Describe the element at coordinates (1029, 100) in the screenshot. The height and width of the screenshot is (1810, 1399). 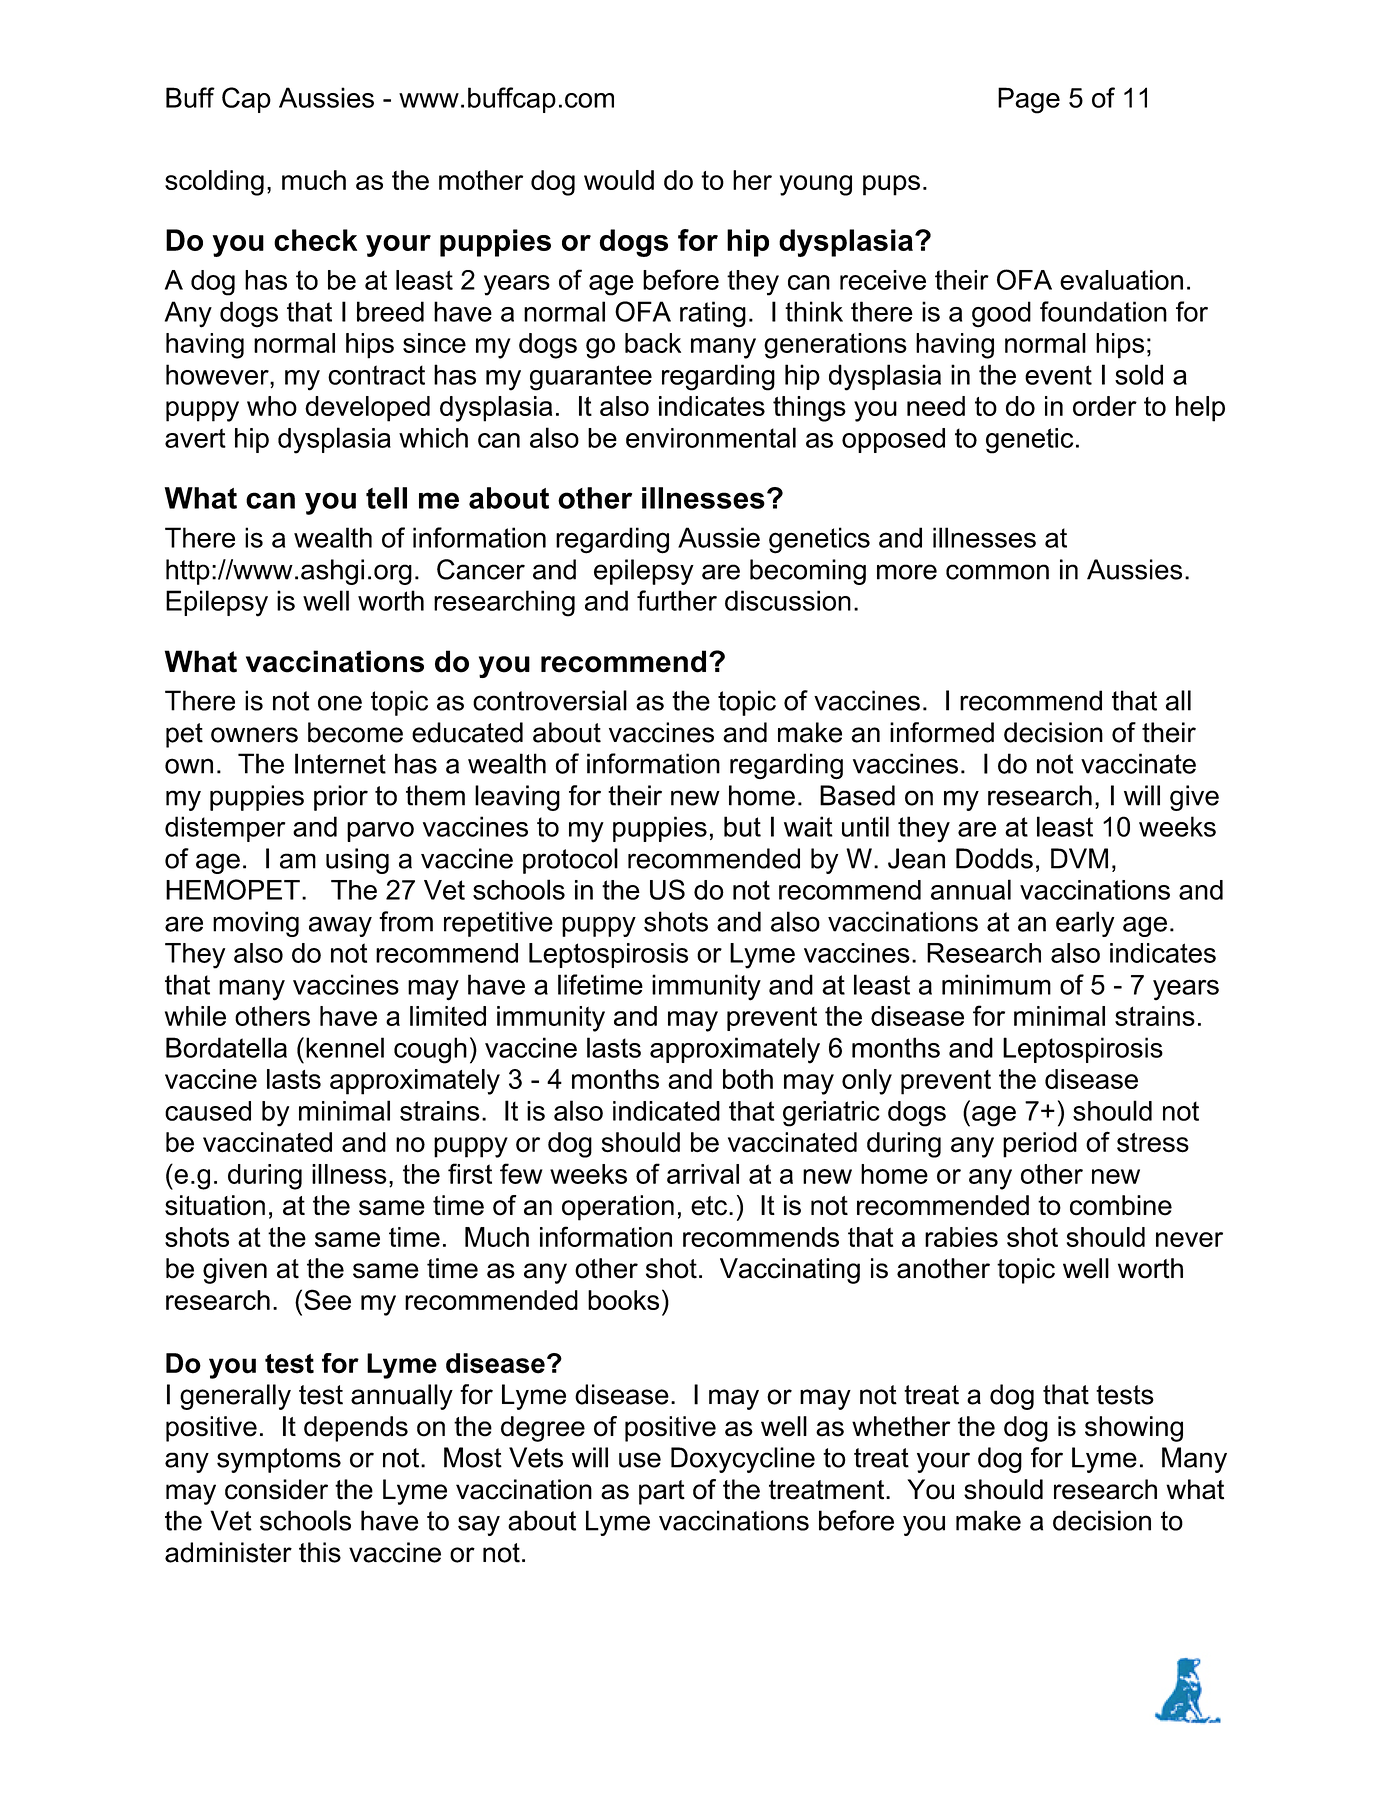
I see `Page` at that location.
